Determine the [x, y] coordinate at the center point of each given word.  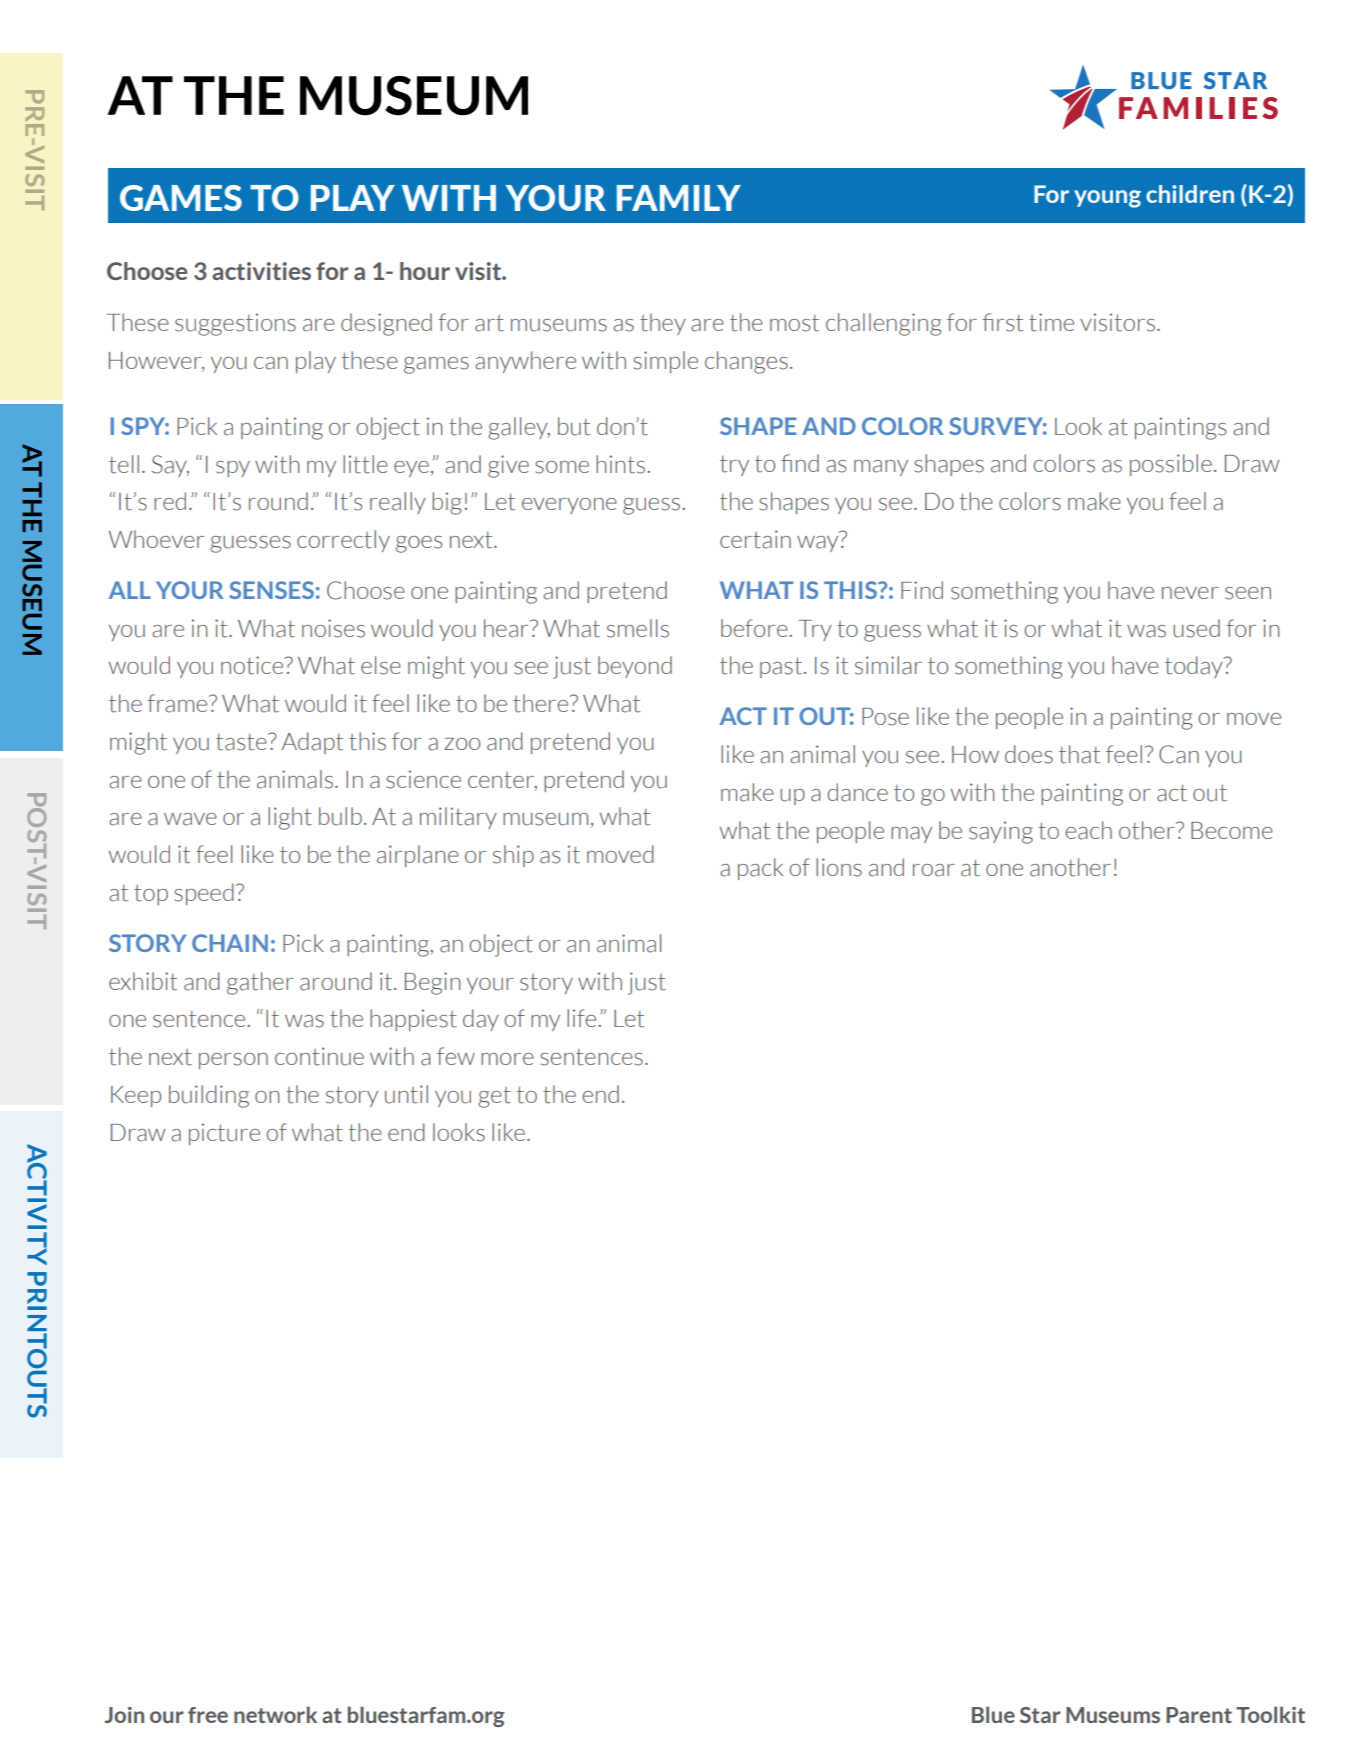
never [1190, 593]
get [494, 1097]
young [1107, 199]
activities [261, 271]
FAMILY [679, 198]
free [208, 1715]
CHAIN [230, 943]
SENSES [271, 590]
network [275, 1714]
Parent [1199, 1715]
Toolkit [1270, 1714]
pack [760, 869]
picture [224, 1134]
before [755, 628]
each [1088, 830]
